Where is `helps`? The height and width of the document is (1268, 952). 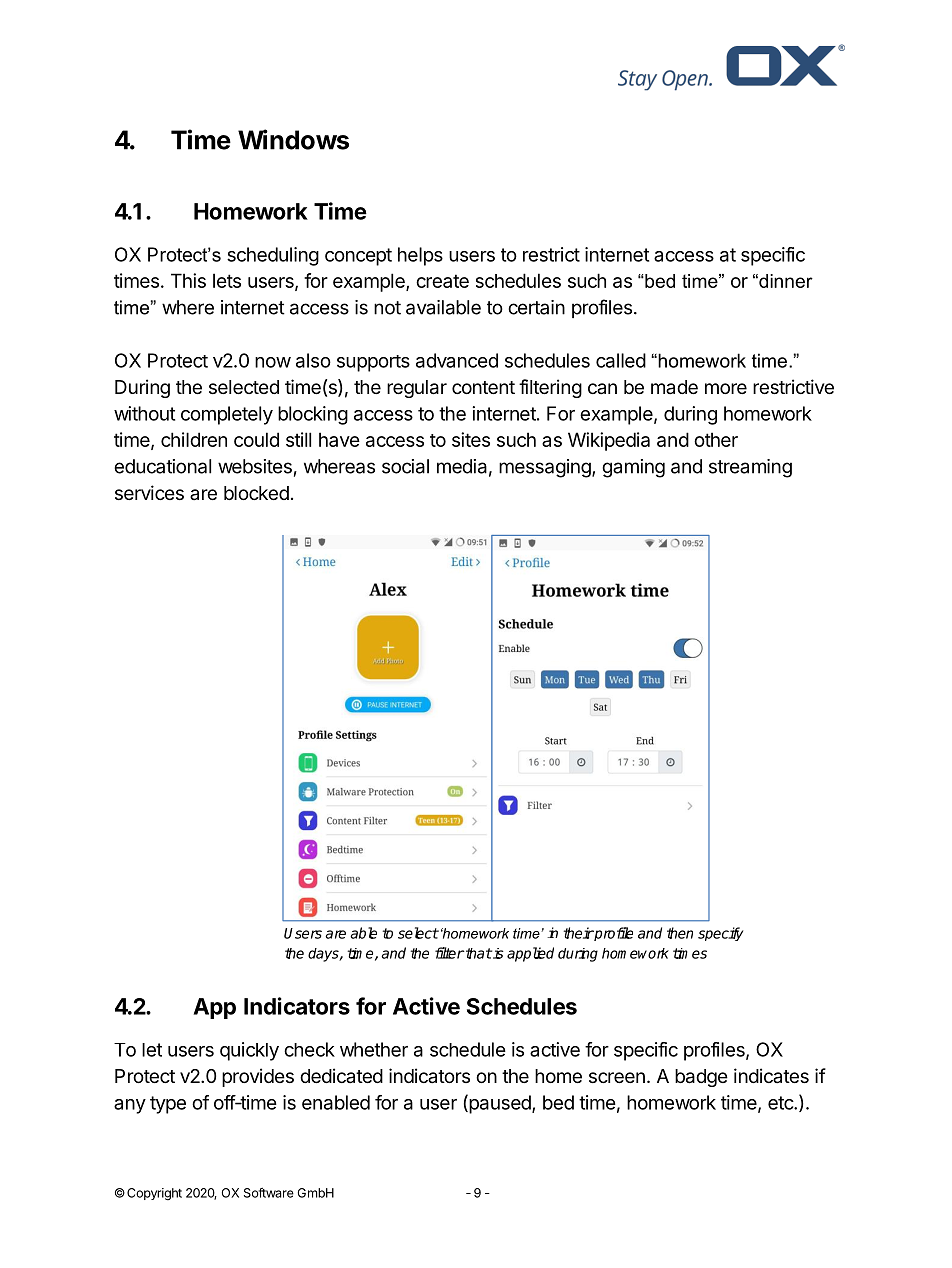 helps is located at coordinates (420, 256).
